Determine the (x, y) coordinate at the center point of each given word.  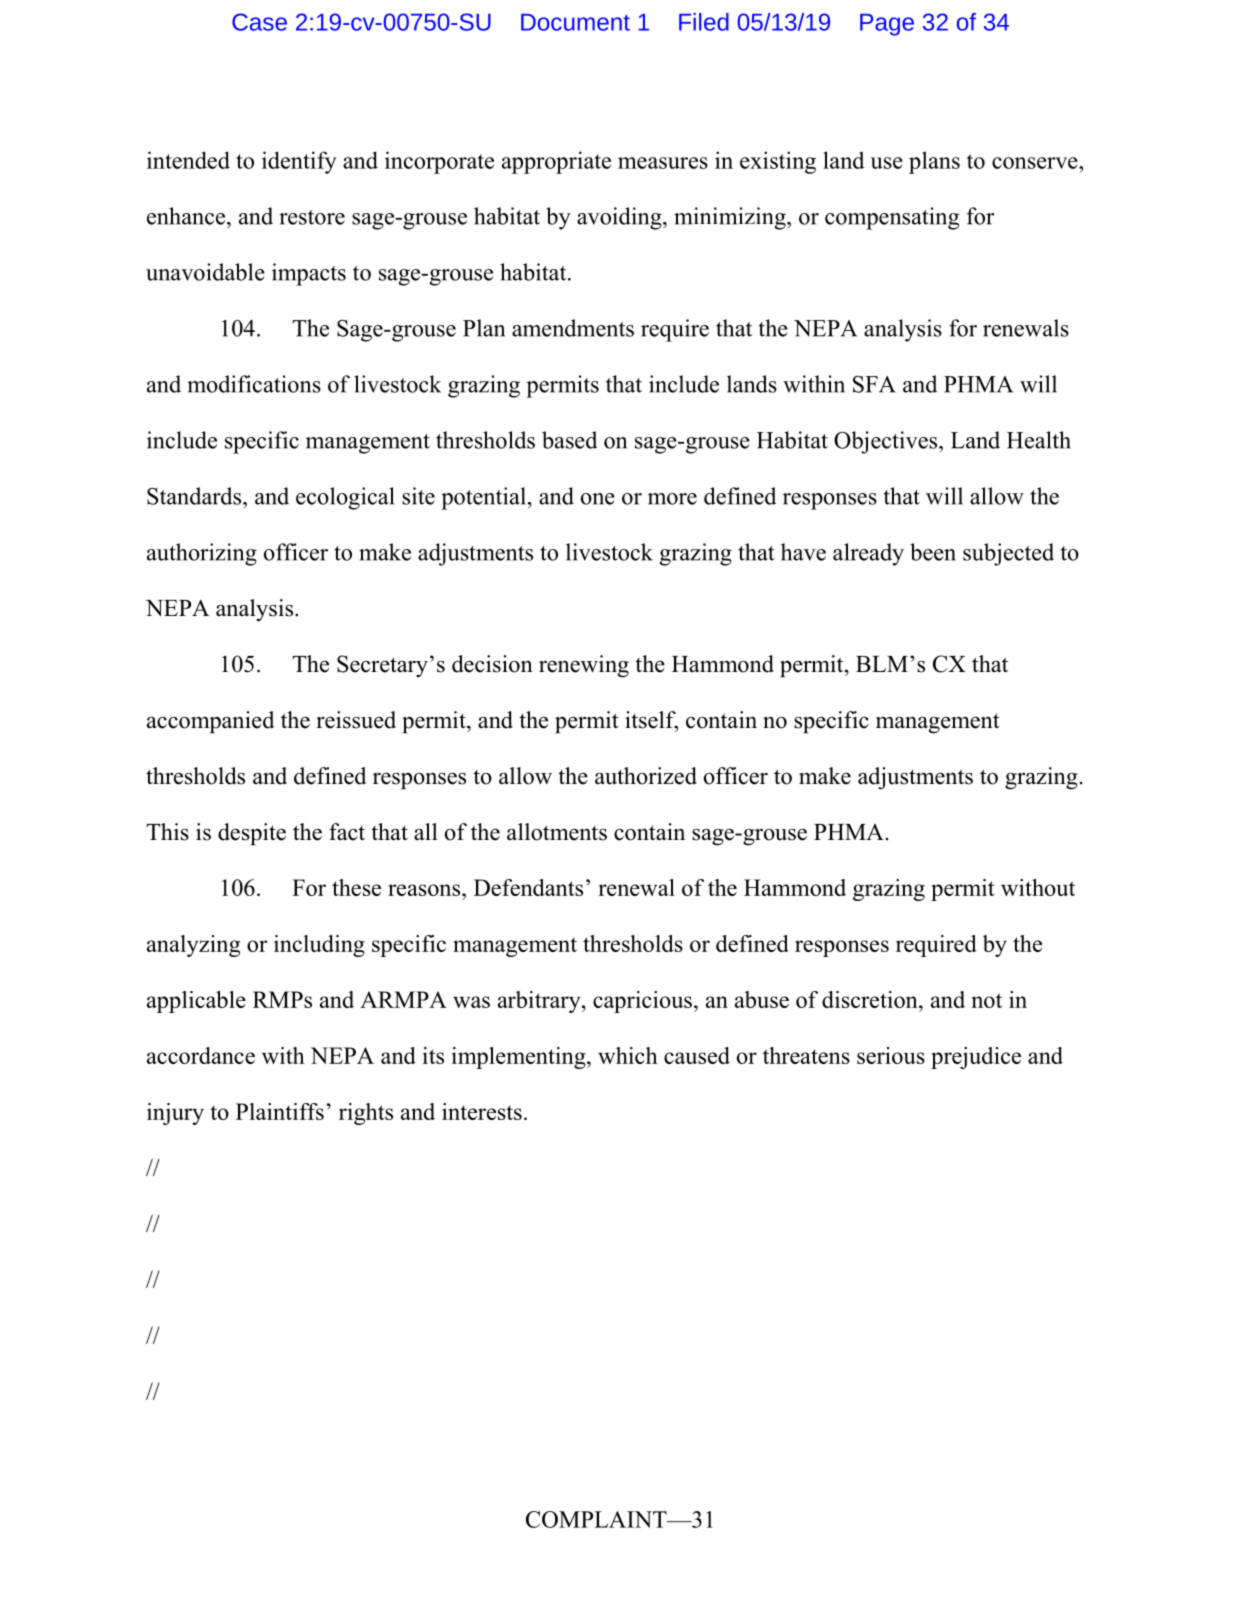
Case (259, 22)
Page (887, 25)
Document (575, 22)
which (628, 1055)
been (933, 552)
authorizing (202, 554)
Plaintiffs (280, 1111)
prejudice (976, 1058)
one (598, 499)
